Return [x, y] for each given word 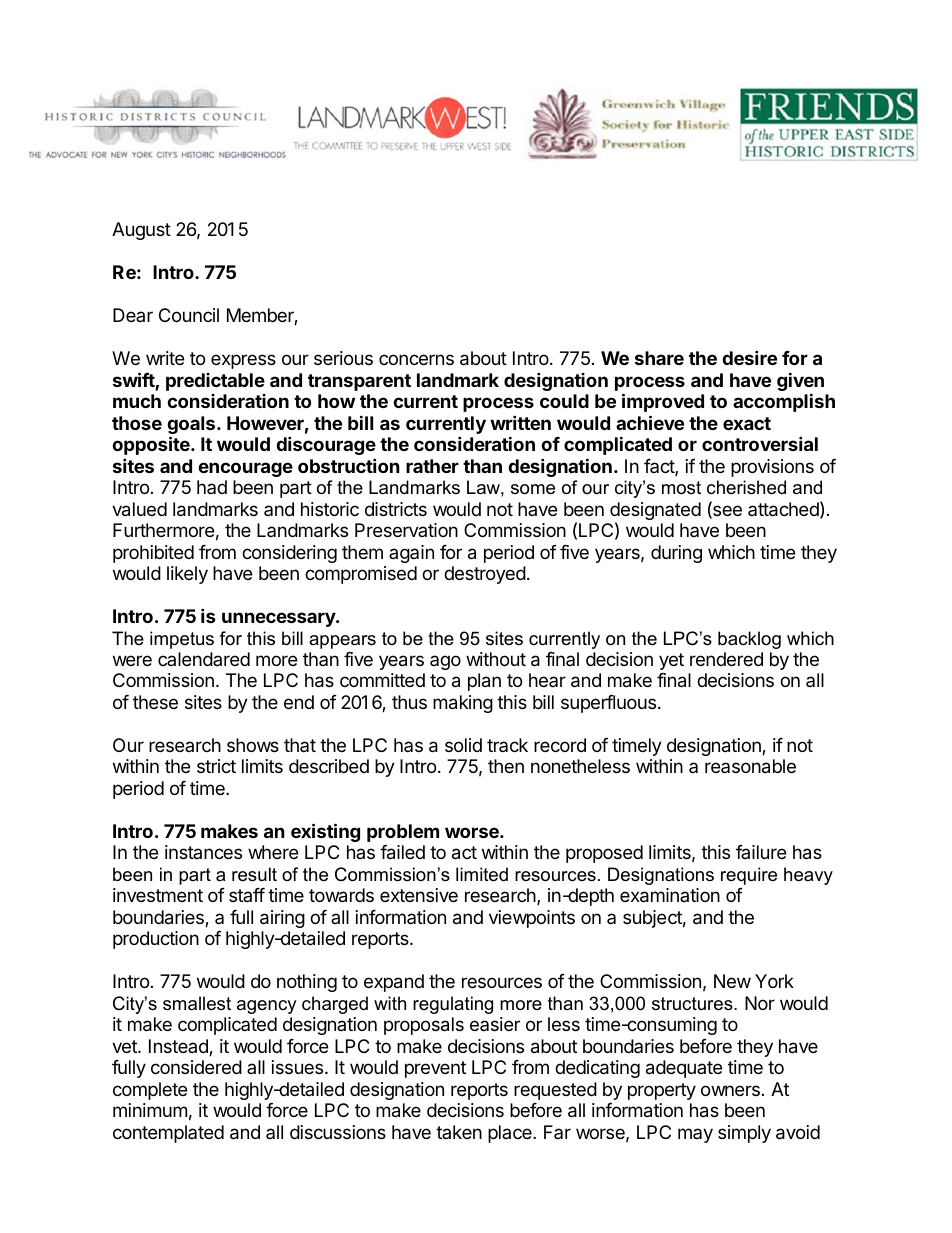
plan [484, 682]
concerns [416, 359]
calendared [204, 659]
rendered [726, 659]
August [141, 231]
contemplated [168, 1134]
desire [749, 357]
